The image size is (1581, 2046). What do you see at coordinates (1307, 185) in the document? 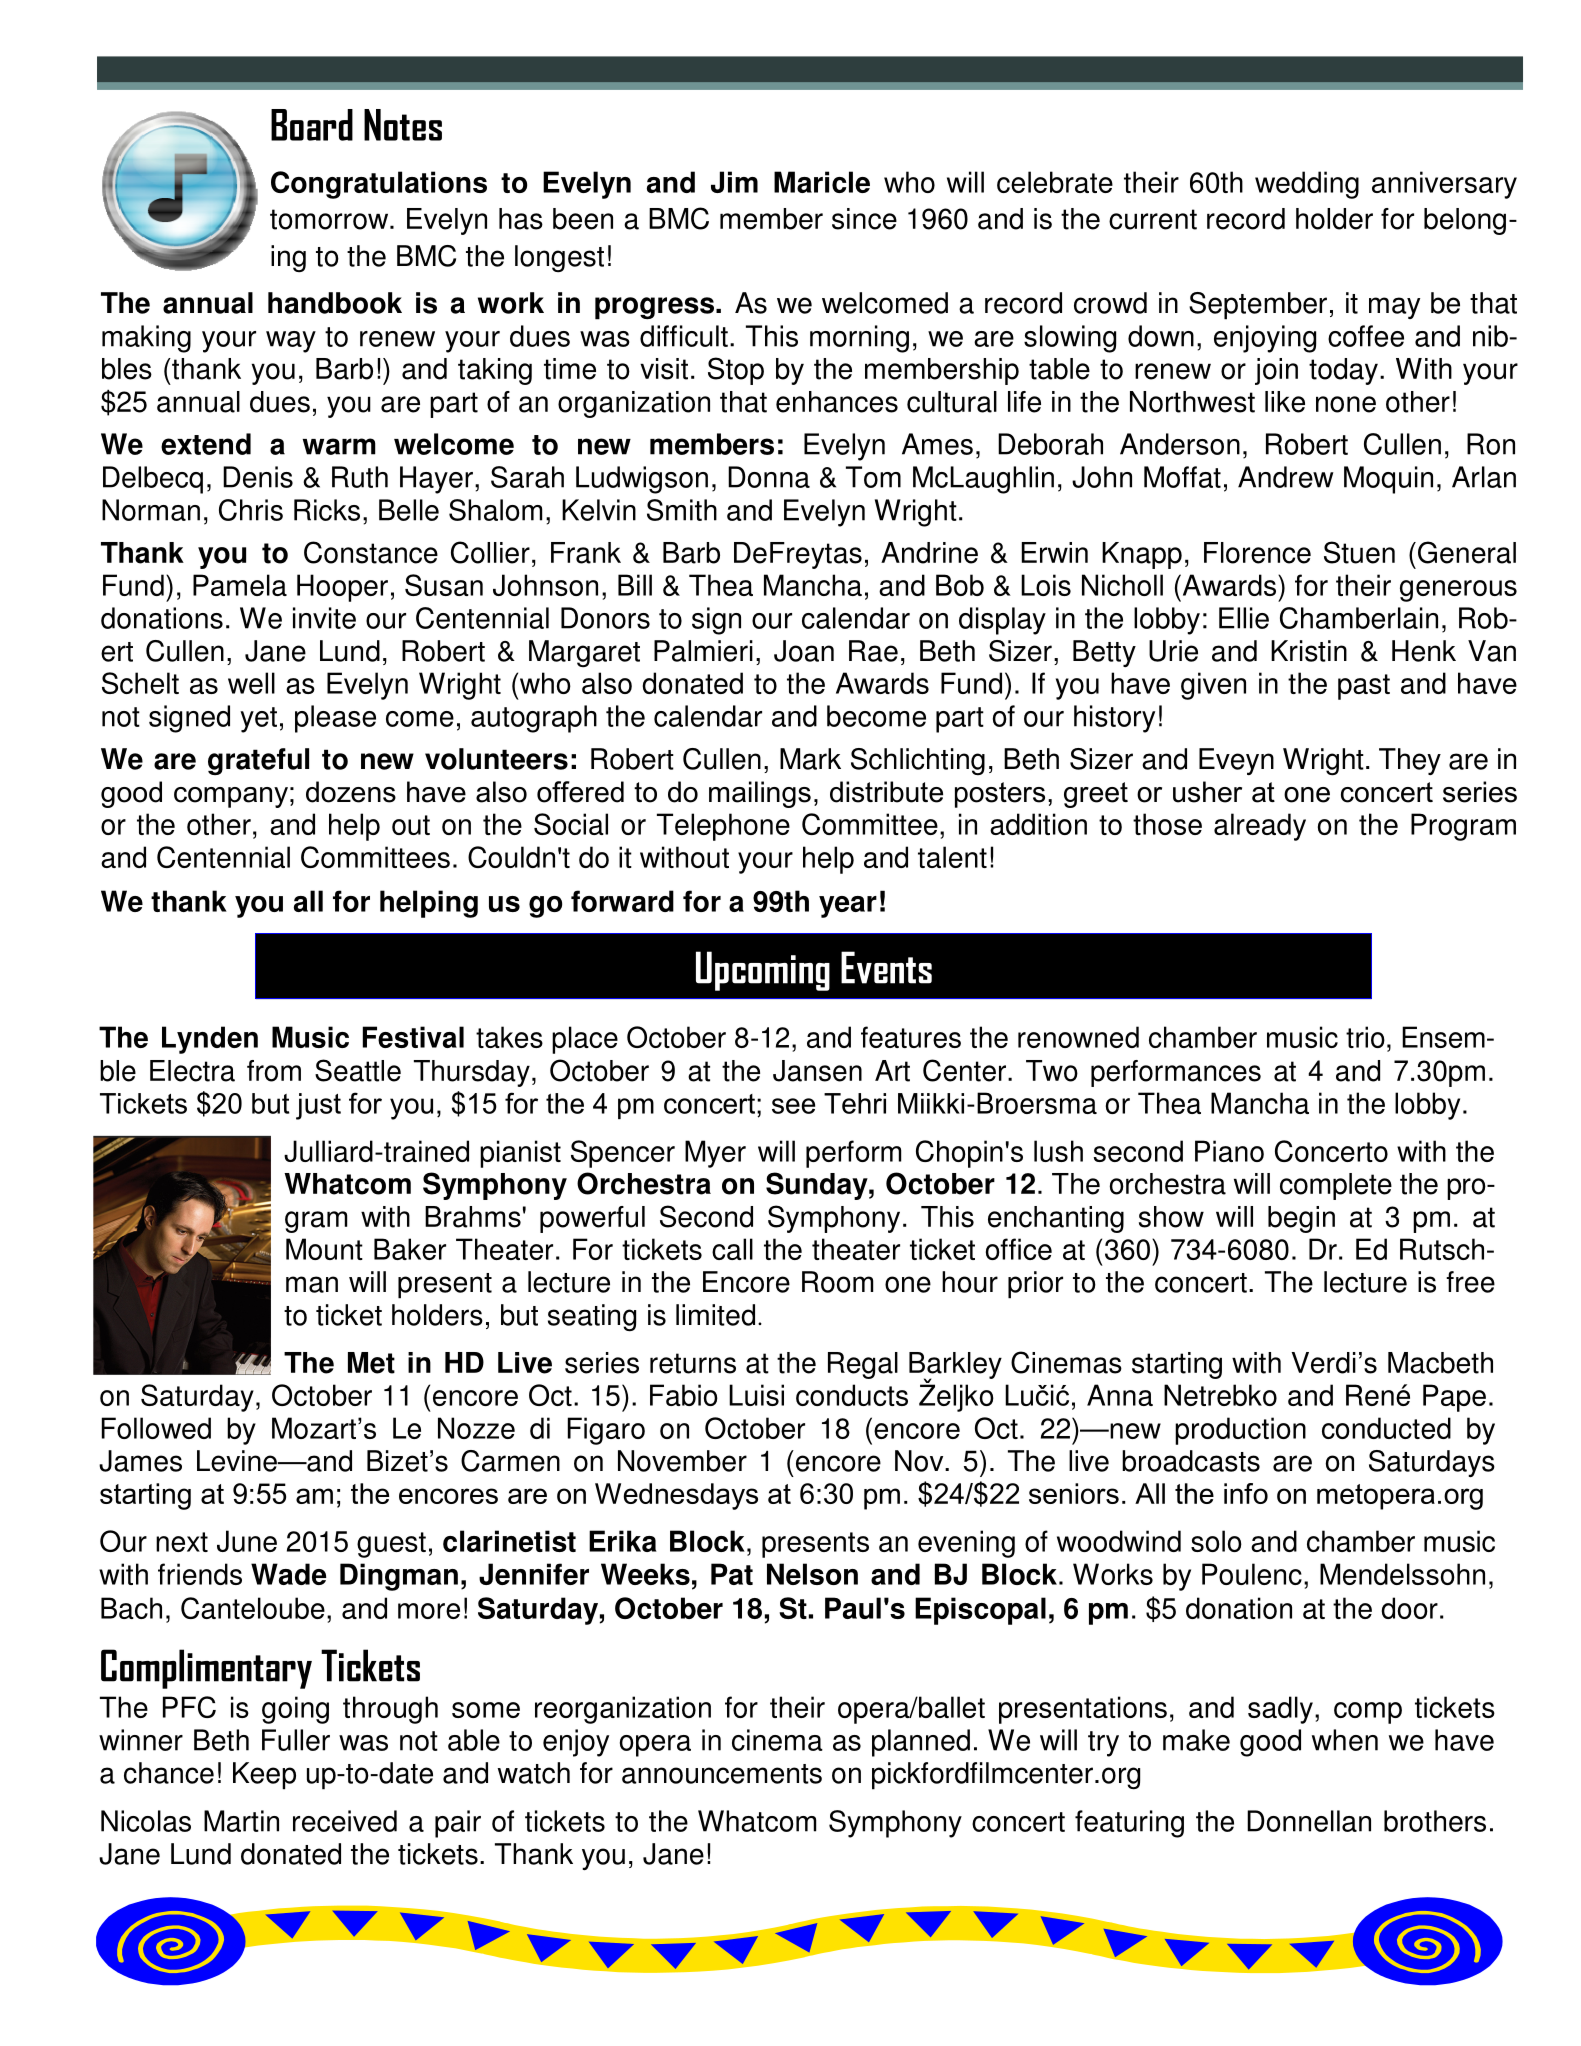
I see `wedding` at bounding box center [1307, 185].
